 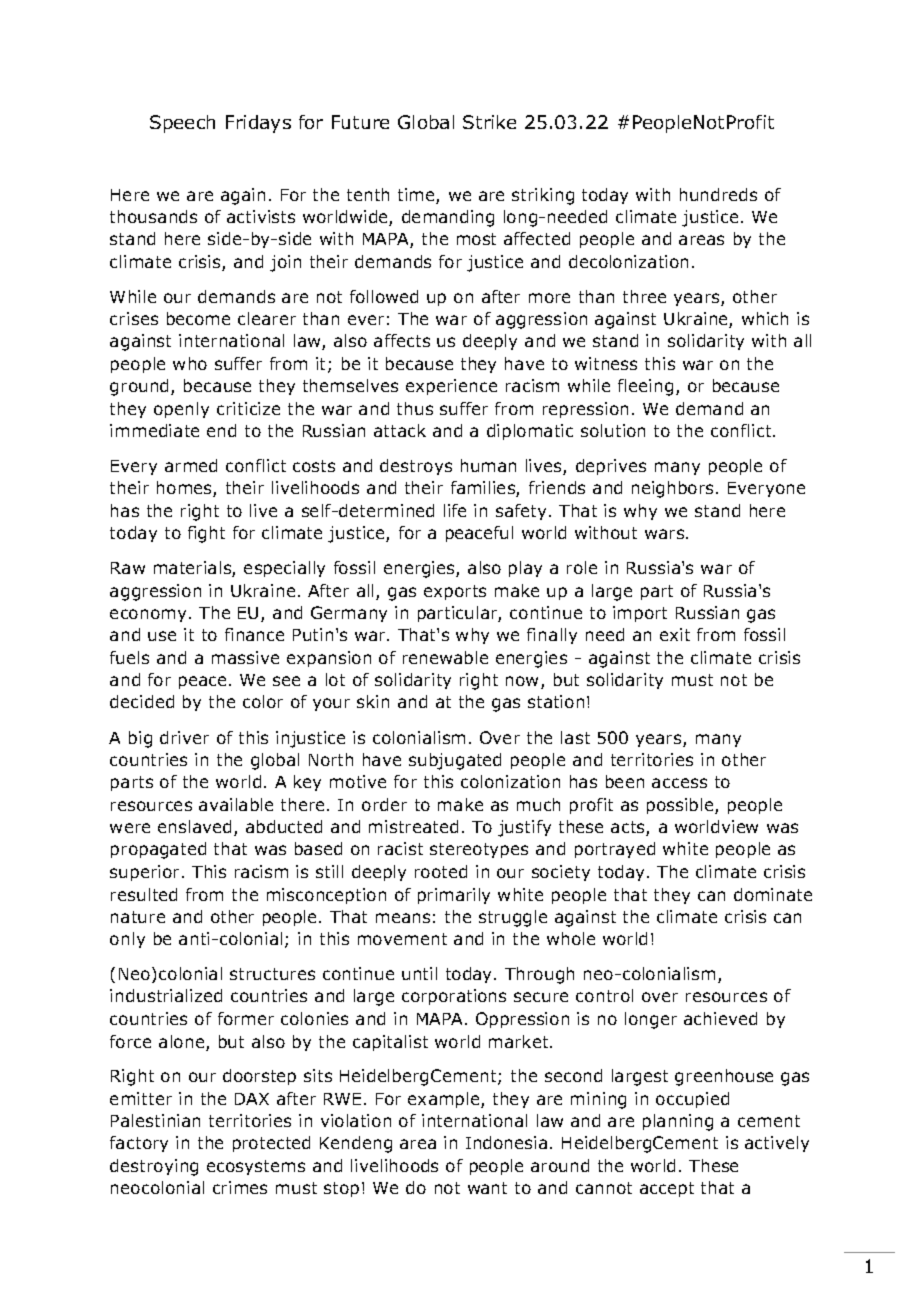 I want to click on possible, so click(x=681, y=806).
